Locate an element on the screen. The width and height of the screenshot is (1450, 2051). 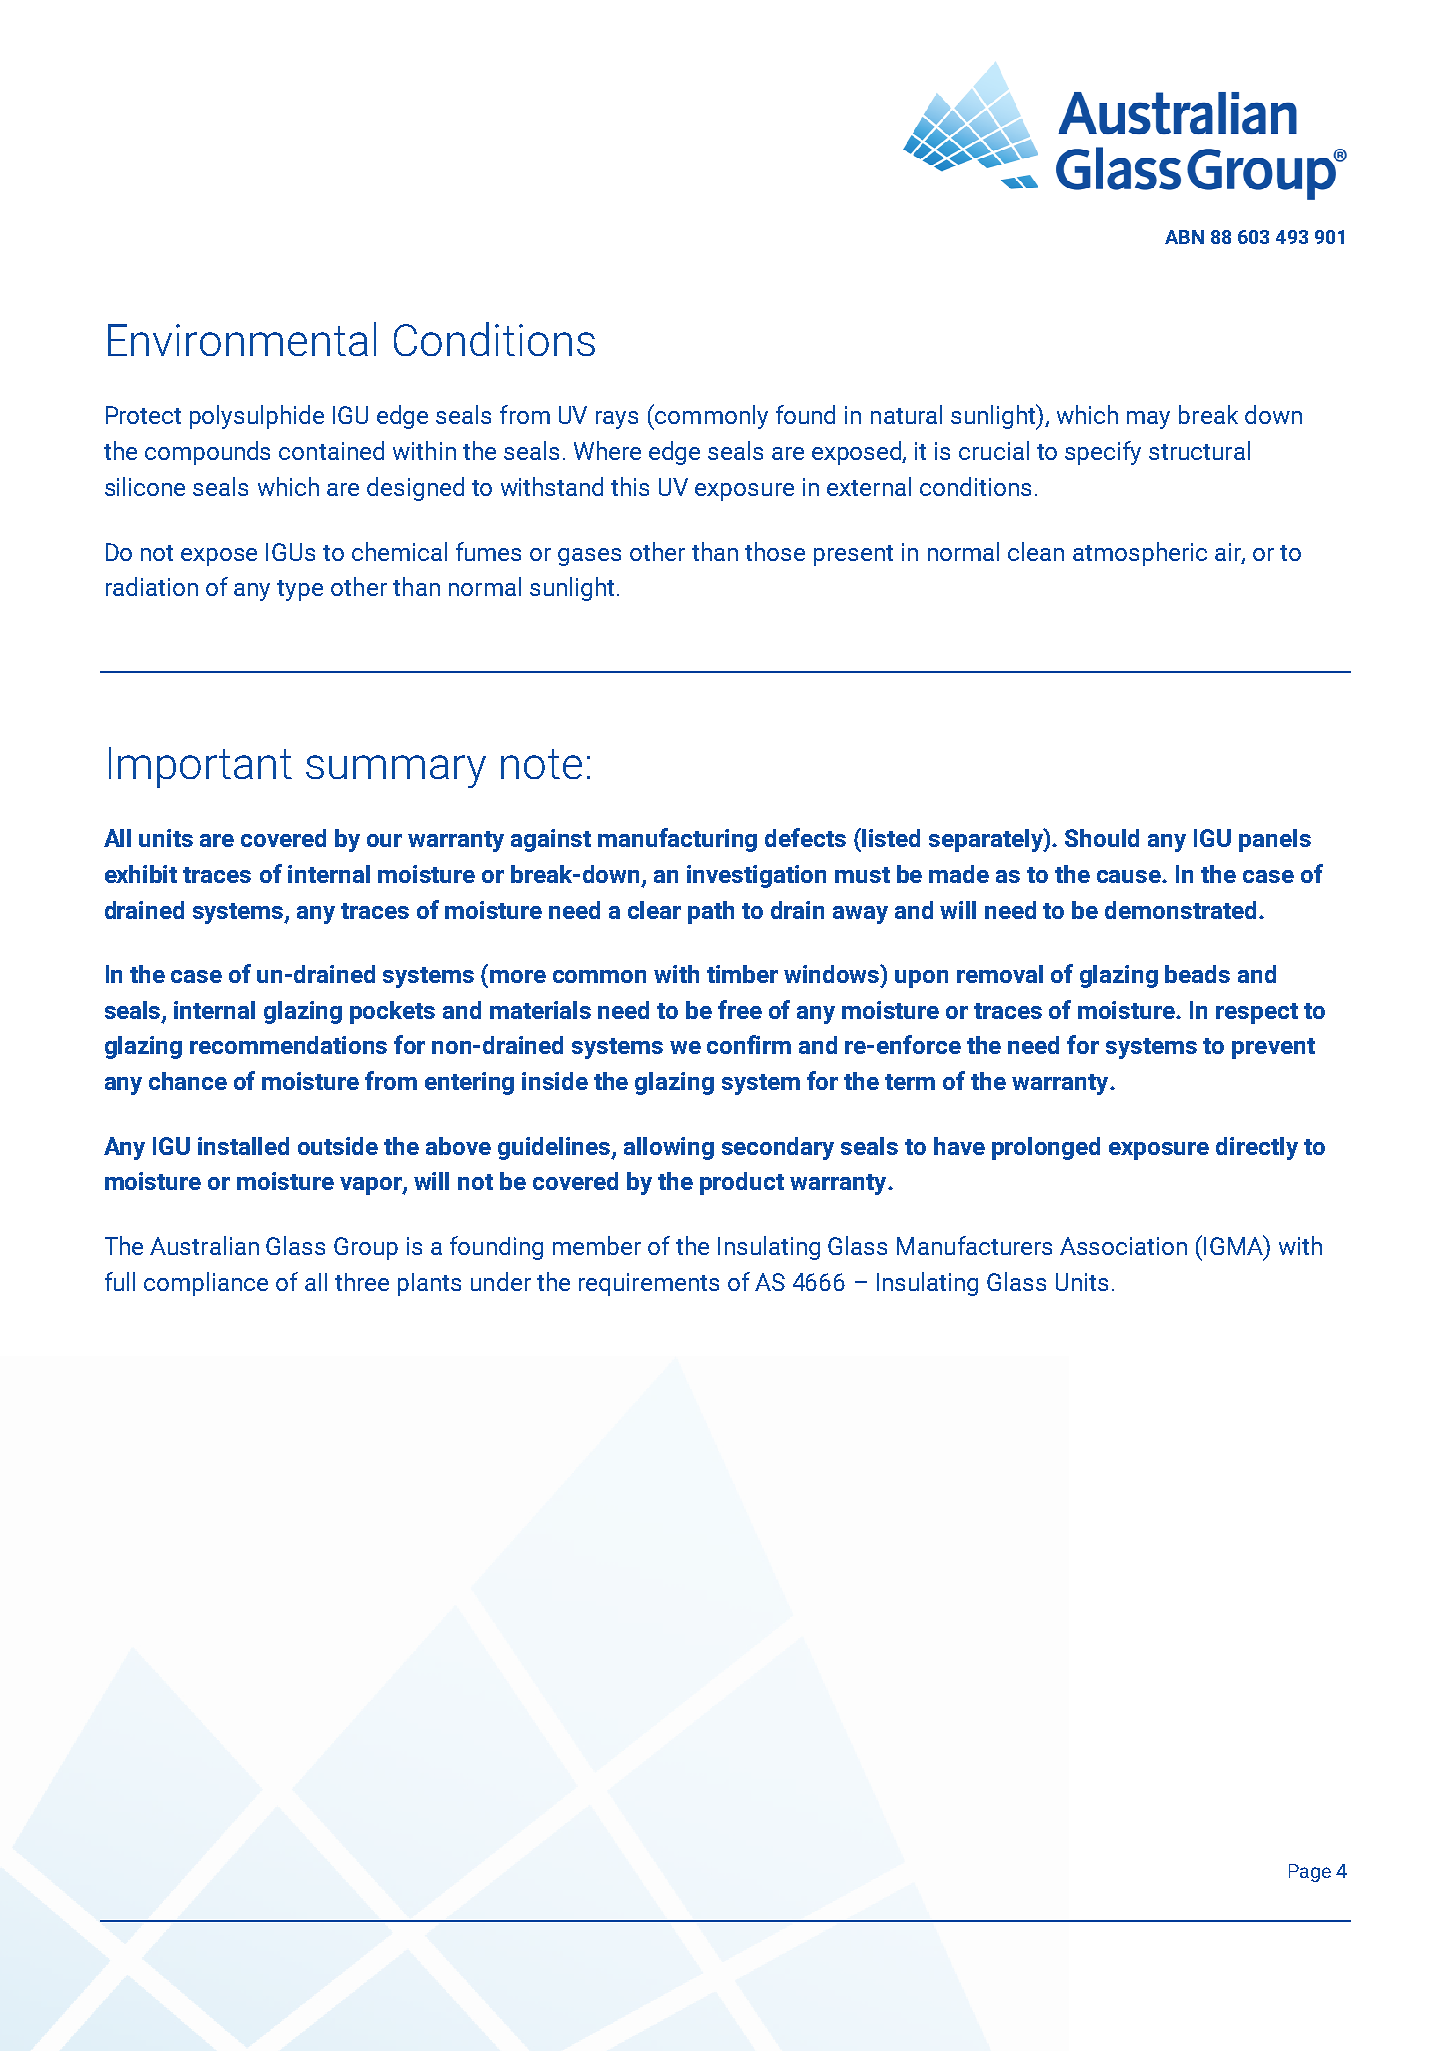
rays is located at coordinates (617, 420).
